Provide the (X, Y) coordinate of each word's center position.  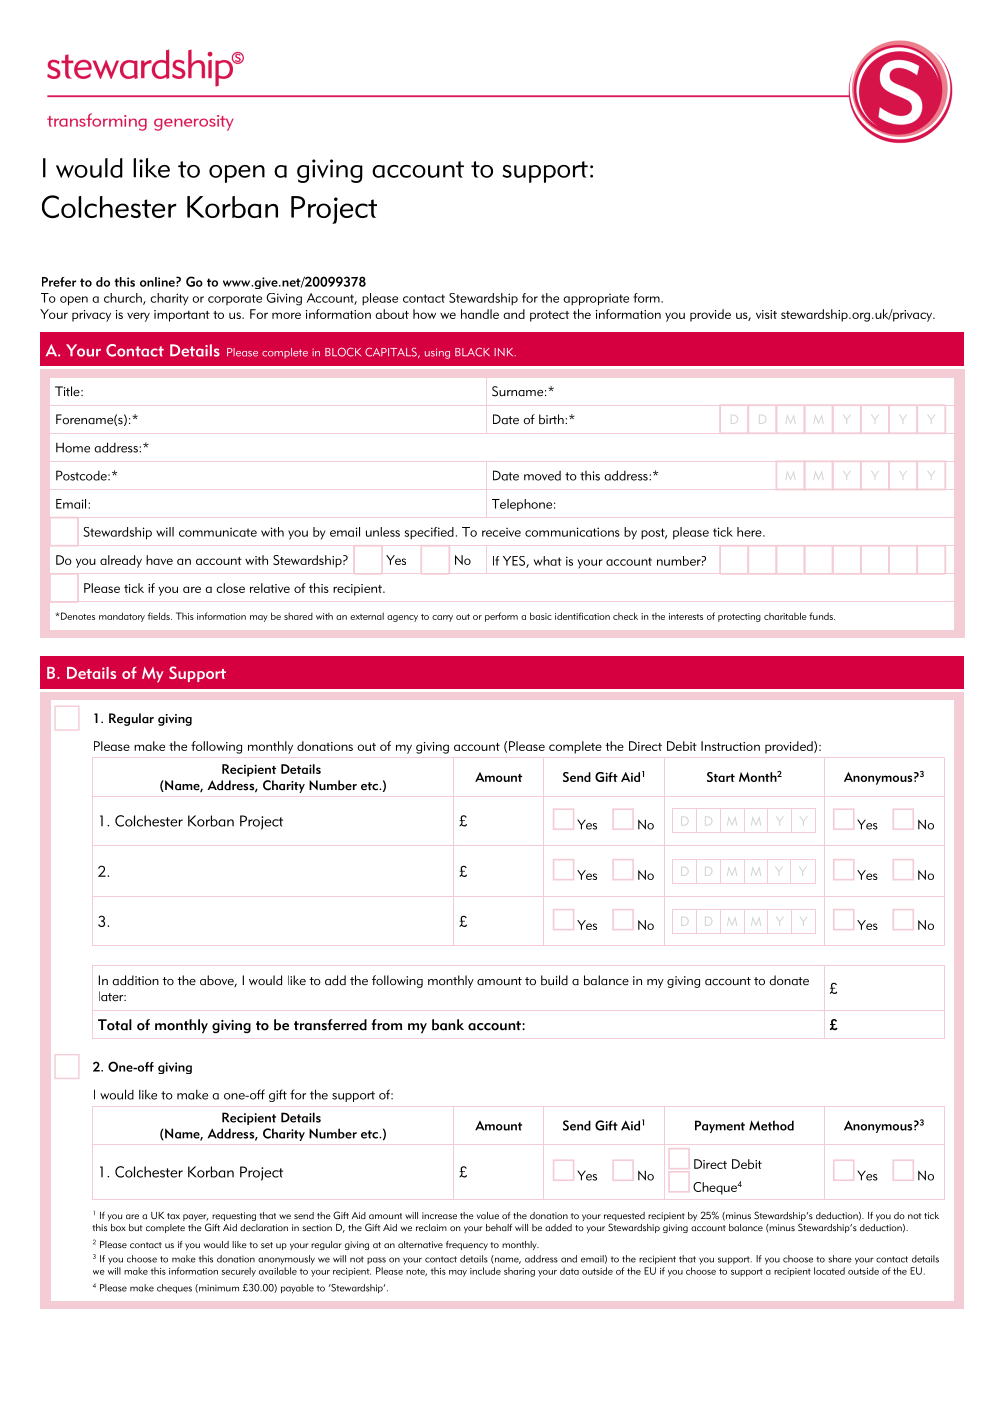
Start (721, 777)
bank (448, 1025)
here (750, 532)
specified (429, 533)
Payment (720, 1126)
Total (115, 1025)
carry (442, 618)
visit (766, 314)
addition (135, 980)
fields (160, 616)
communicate (218, 532)
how (424, 314)
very (138, 317)
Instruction (730, 746)
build (554, 980)
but (136, 1227)
